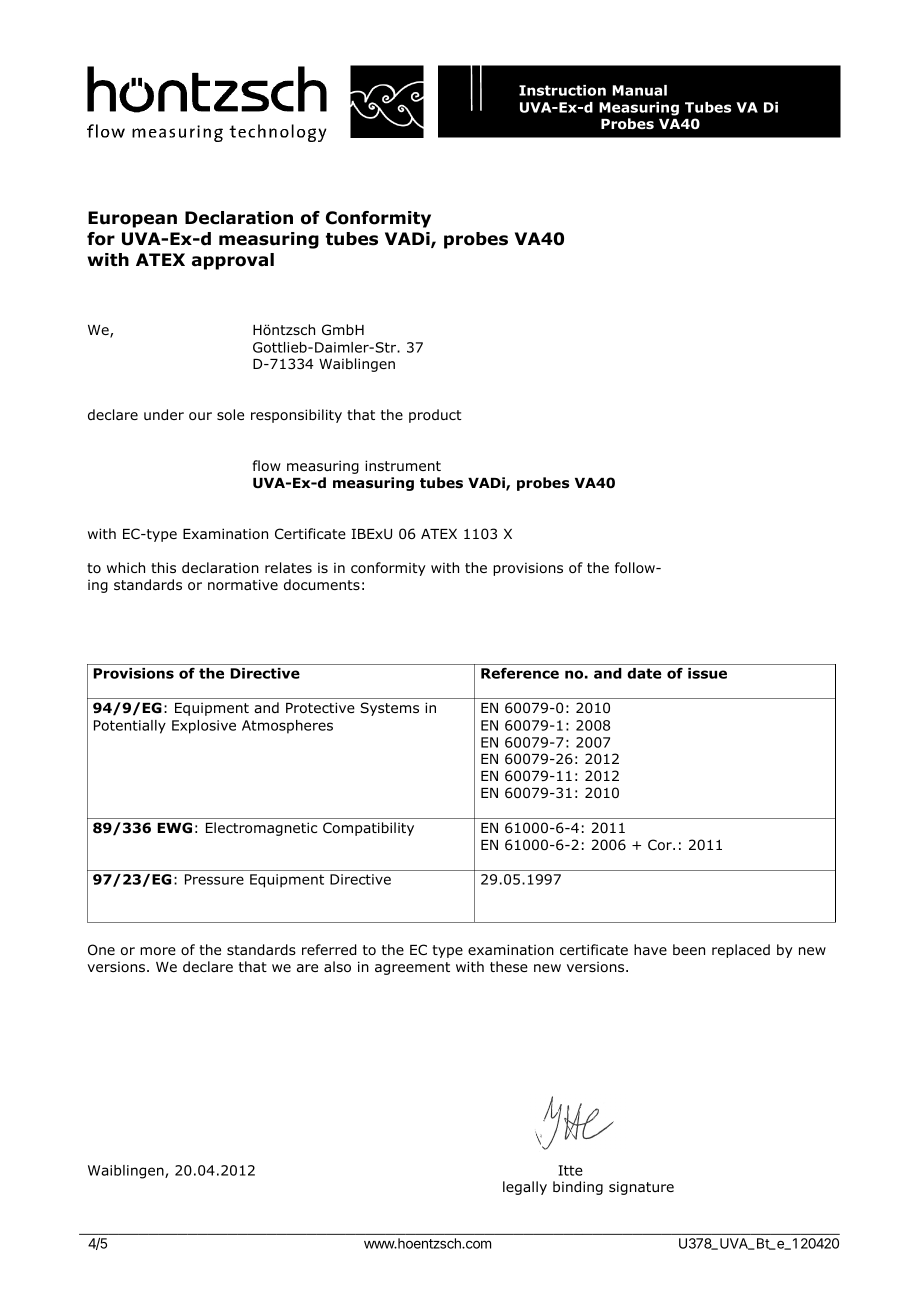 The width and height of the page is (924, 1308). Describe the element at coordinates (562, 90) in the page. I see `Instruction` at that location.
